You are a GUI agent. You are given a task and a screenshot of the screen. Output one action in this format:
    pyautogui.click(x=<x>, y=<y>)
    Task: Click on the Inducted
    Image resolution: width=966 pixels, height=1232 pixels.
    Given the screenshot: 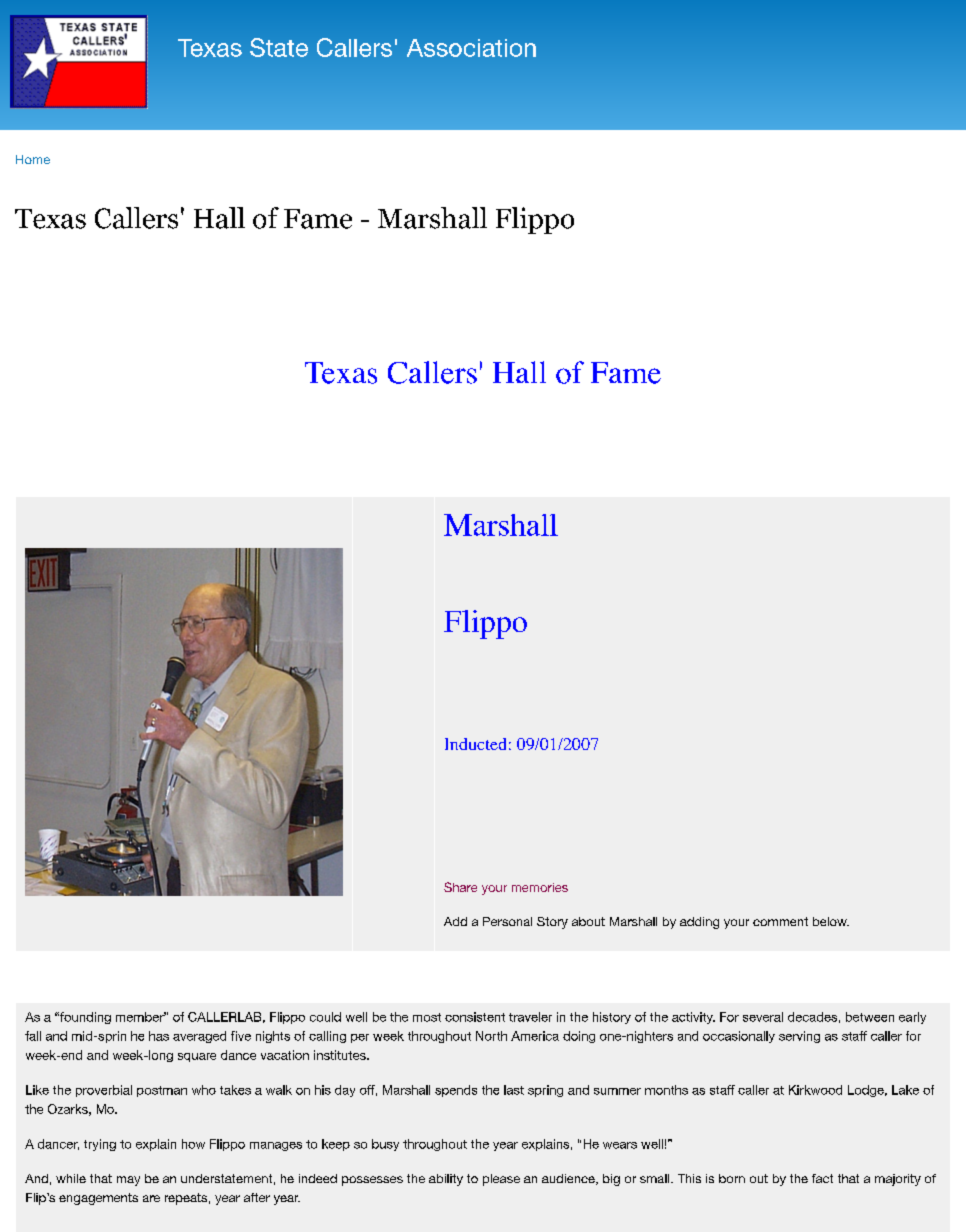 What is the action you would take?
    pyautogui.click(x=475, y=744)
